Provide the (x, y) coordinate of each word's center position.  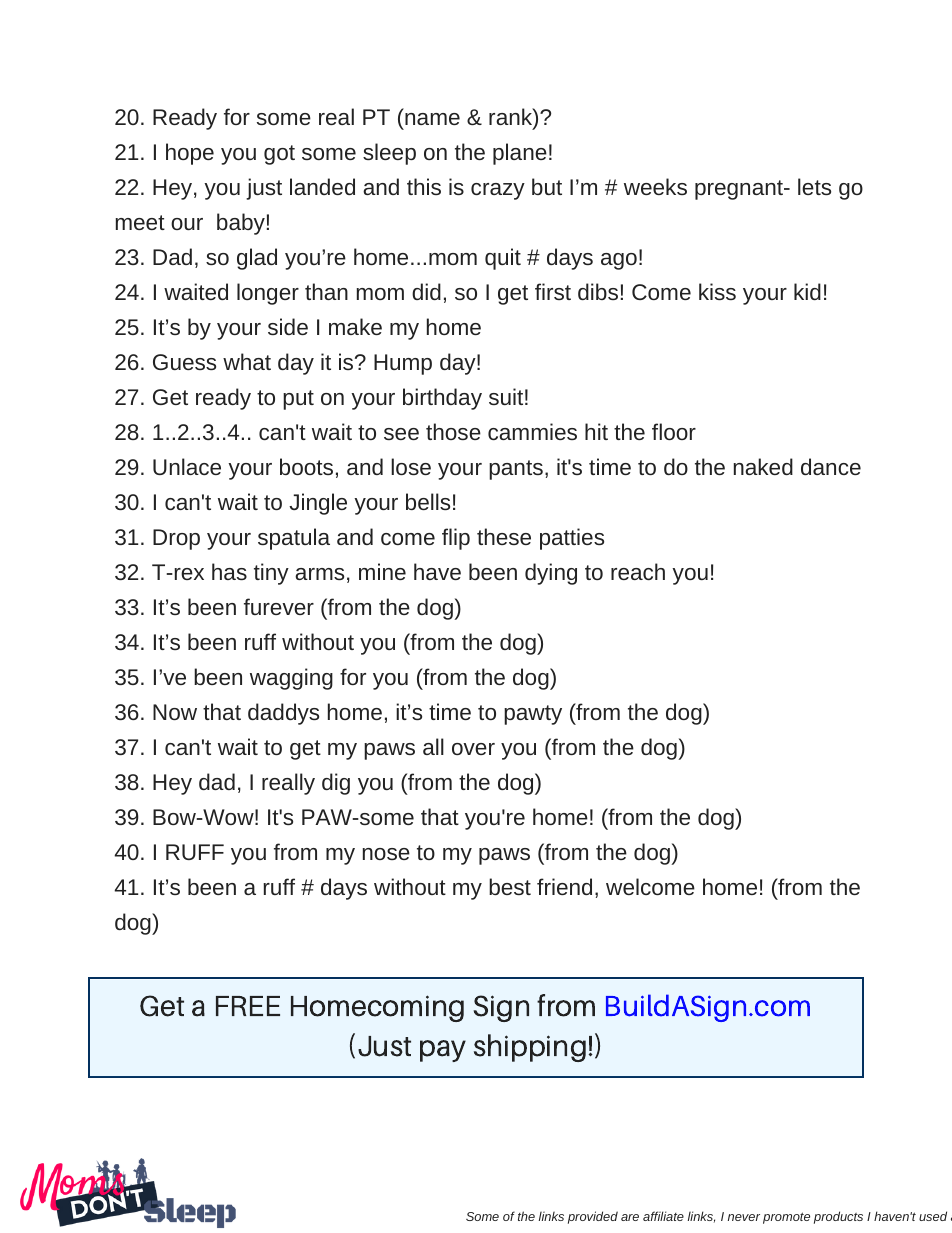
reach (638, 571)
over (473, 749)
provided (593, 1217)
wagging (291, 679)
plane (520, 154)
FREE (248, 1006)
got (279, 155)
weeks (655, 186)
